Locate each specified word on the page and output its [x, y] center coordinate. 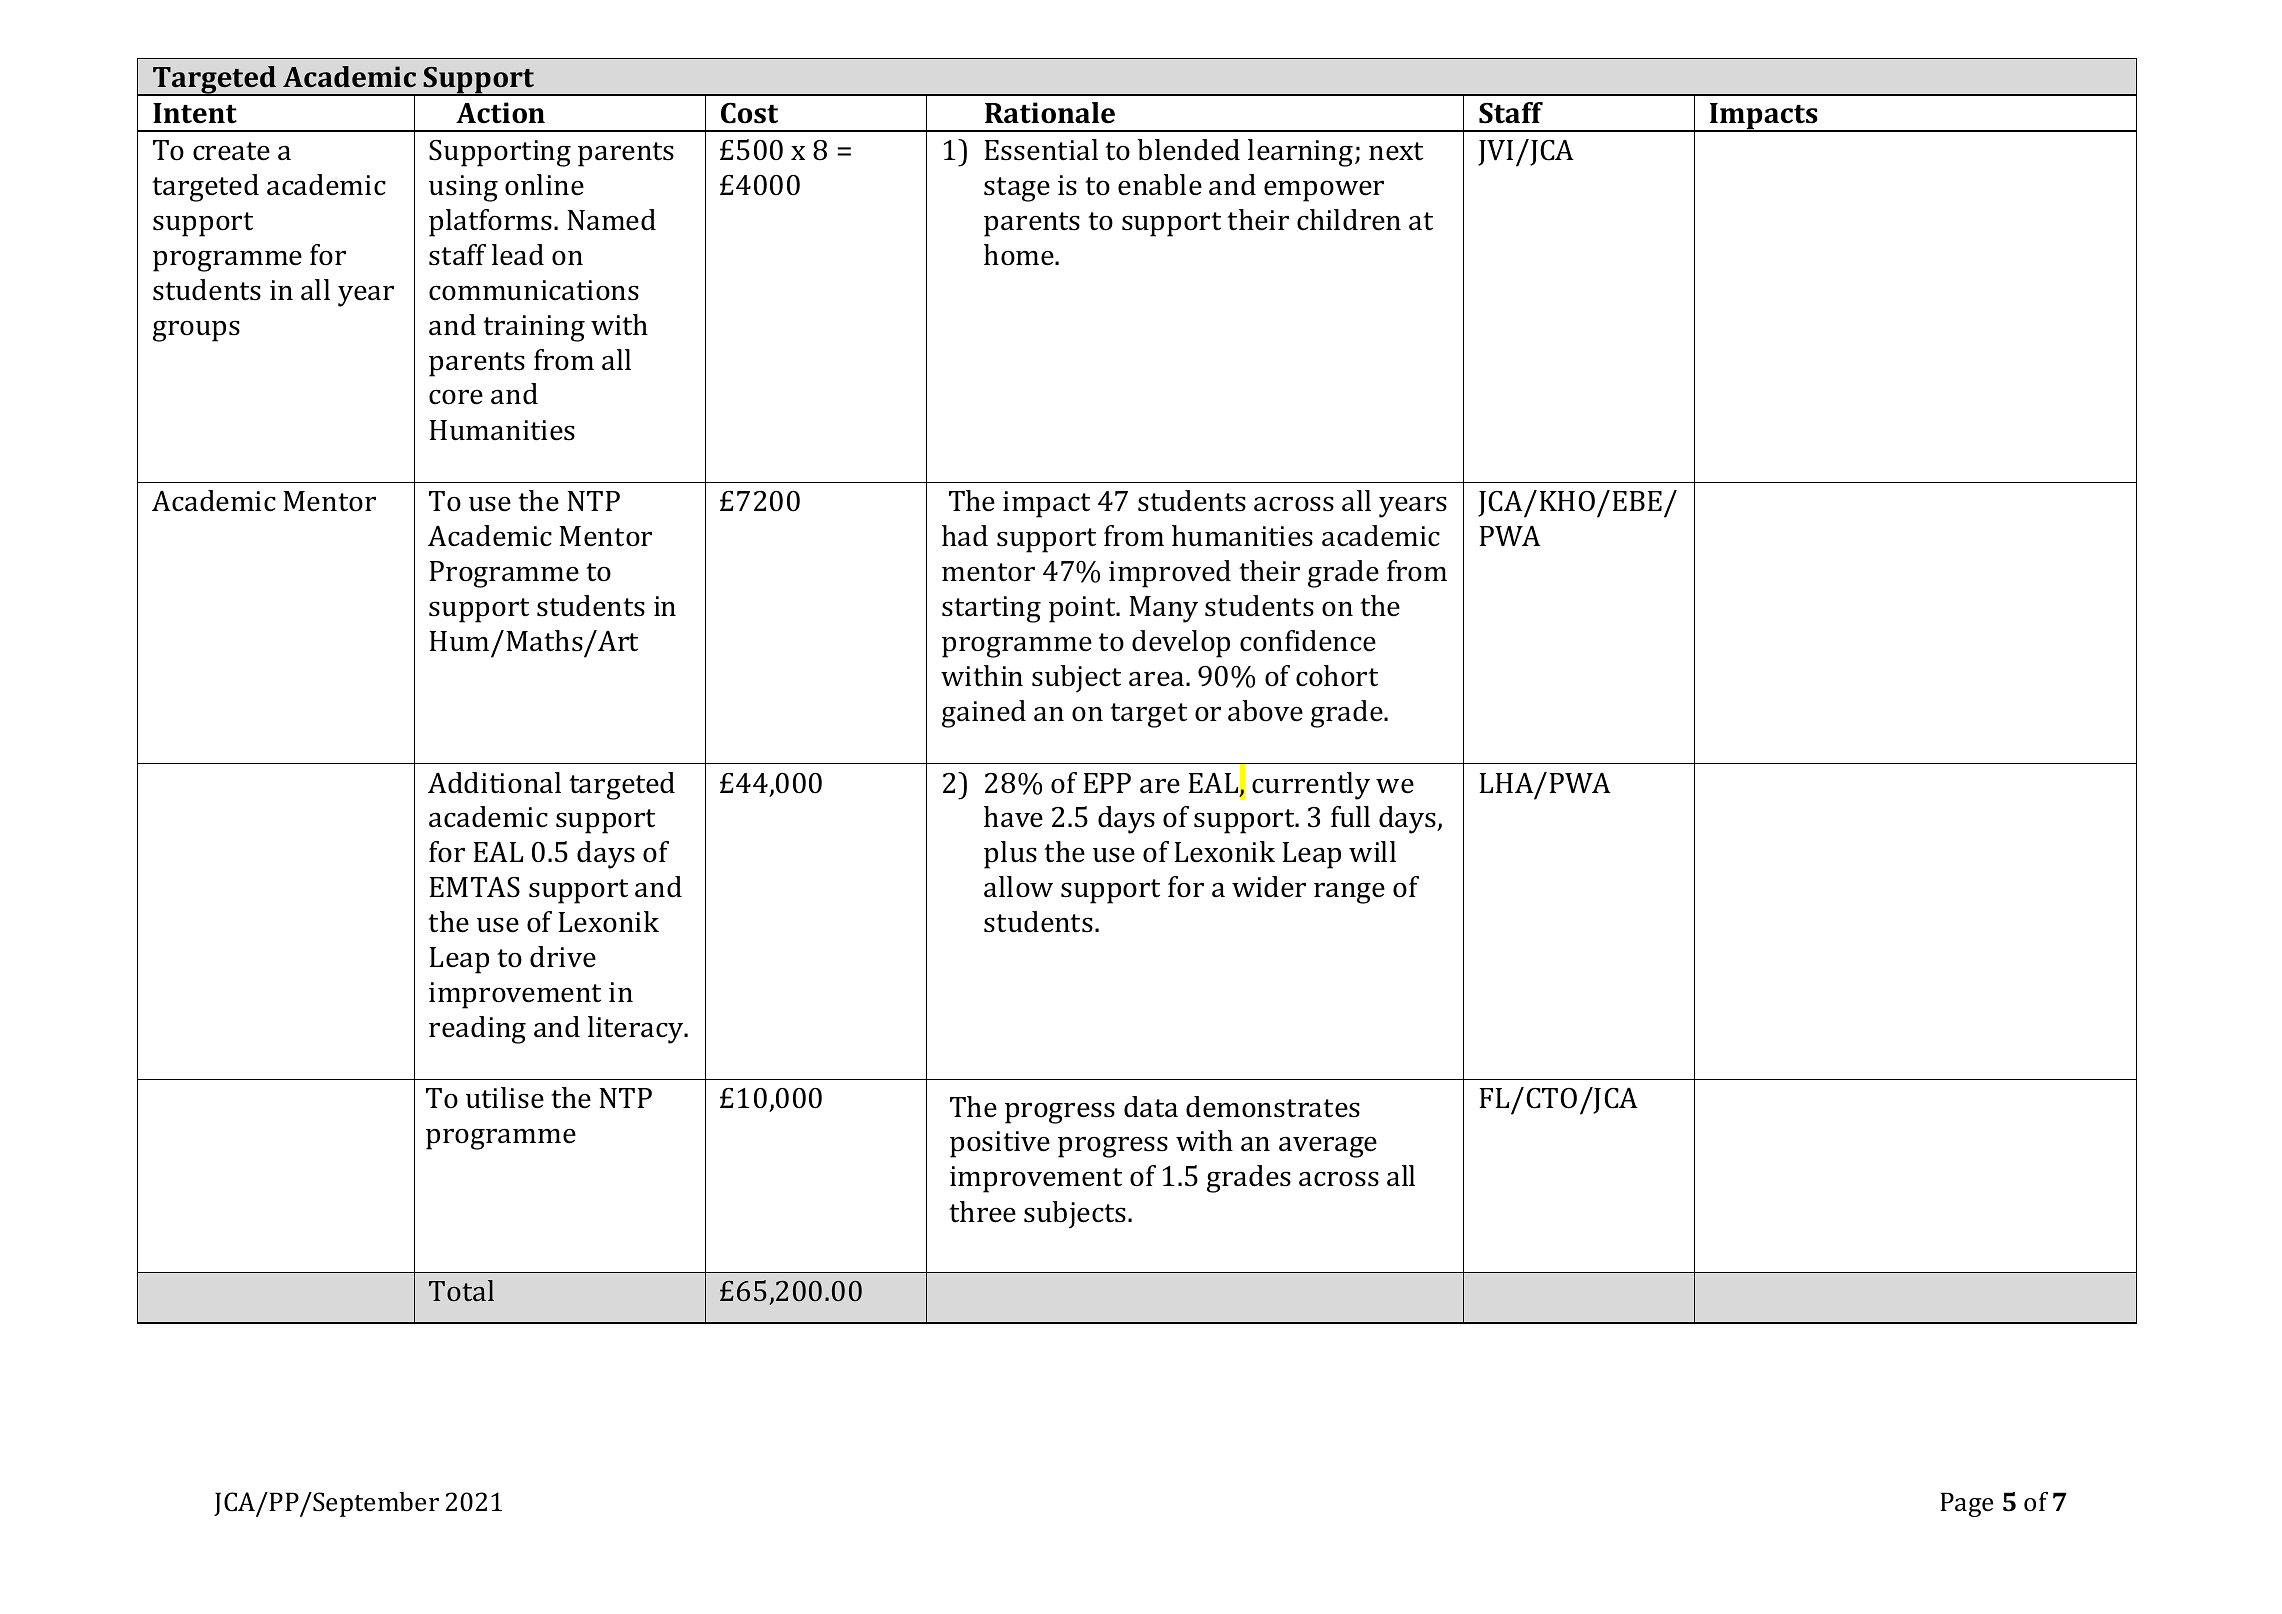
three [982, 1212]
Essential [1041, 150]
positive [1000, 1144]
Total [461, 1290]
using [463, 188]
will [1372, 851]
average [1328, 1147]
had [965, 536]
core [456, 397]
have [1013, 817]
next [1396, 151]
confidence [1308, 641]
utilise [505, 1098]
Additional [494, 783]
